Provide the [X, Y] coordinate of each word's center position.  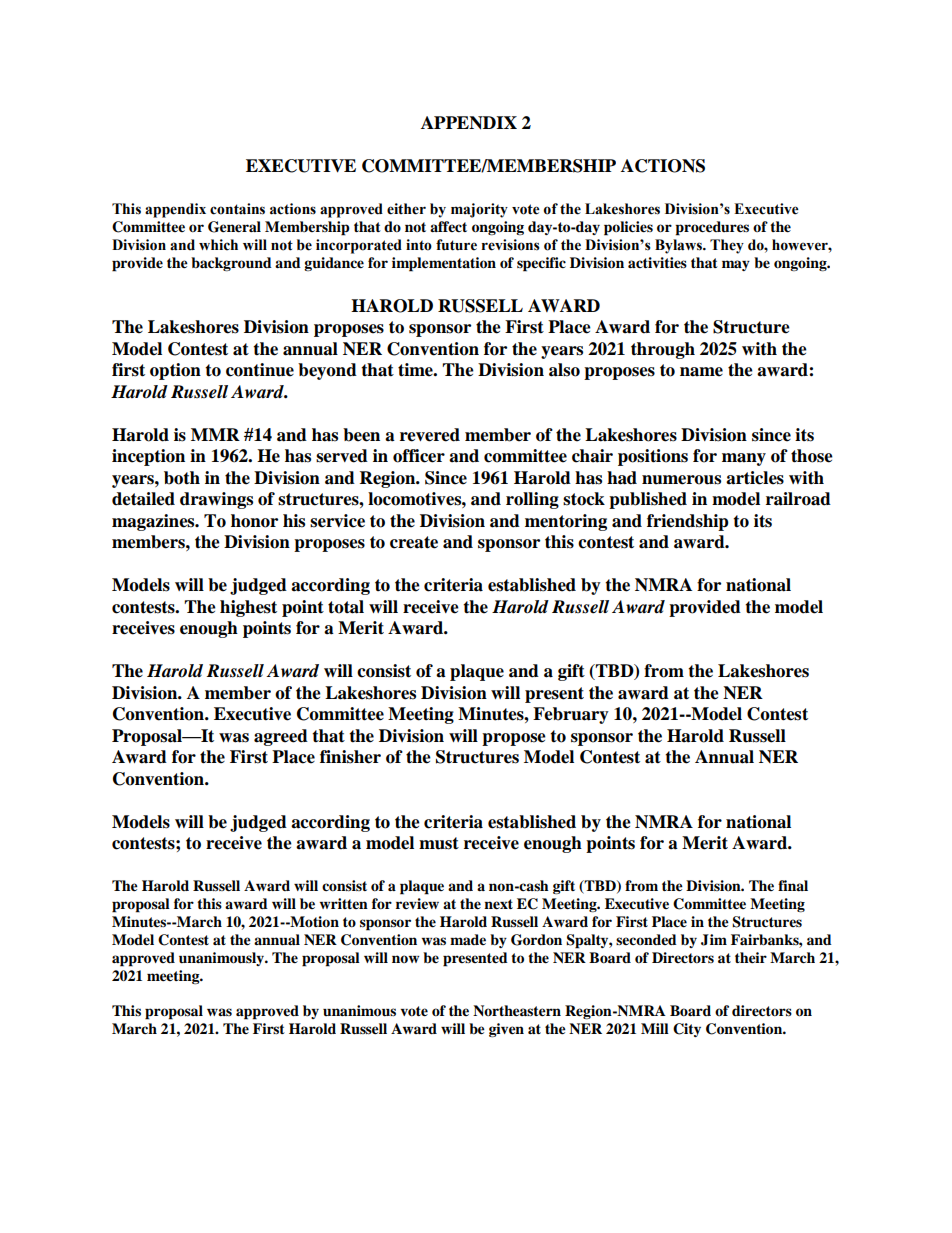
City [687, 1030]
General [234, 227]
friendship [688, 522]
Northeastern [517, 1011]
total [346, 607]
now [405, 959]
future [456, 245]
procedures [712, 228]
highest [248, 608]
